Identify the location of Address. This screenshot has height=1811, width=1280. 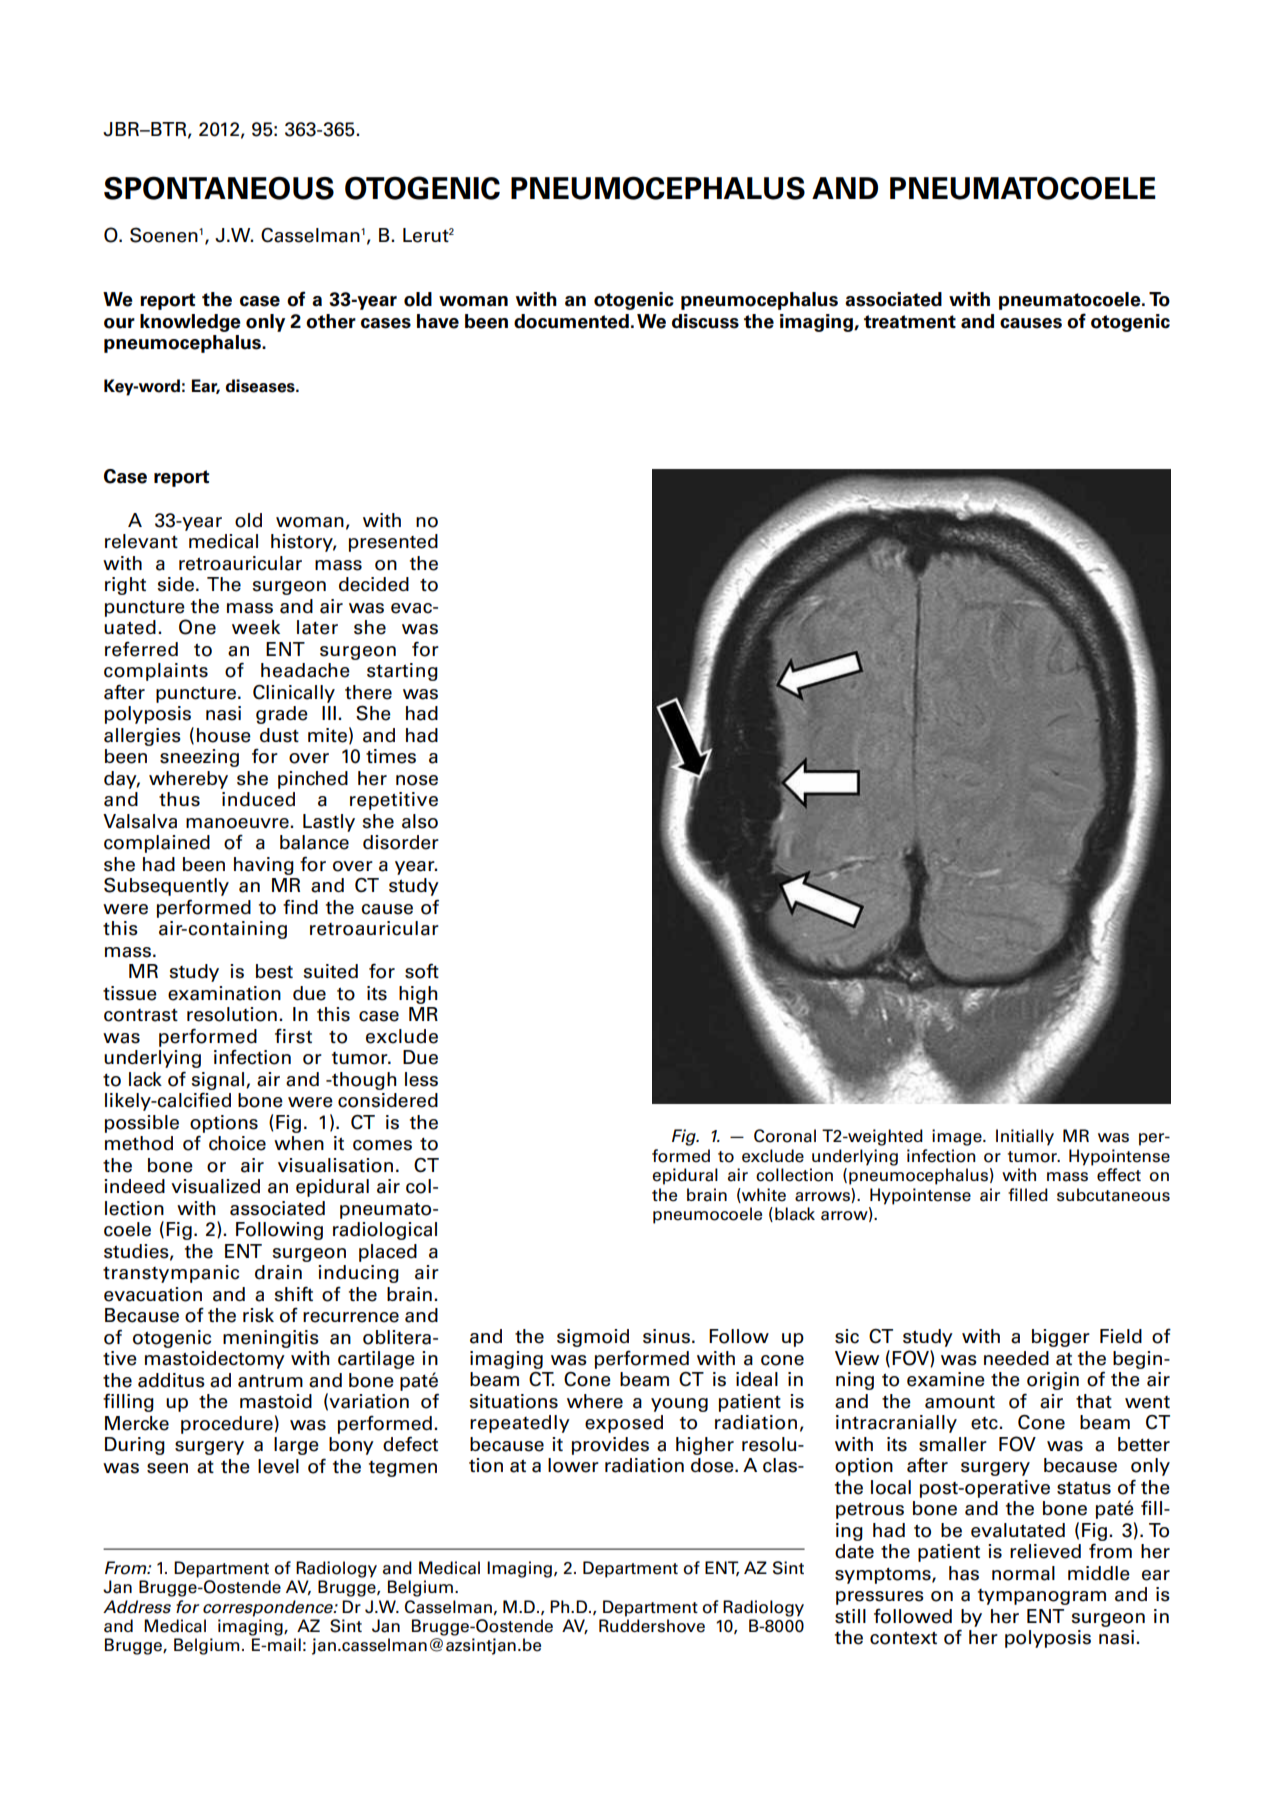
(137, 1607).
